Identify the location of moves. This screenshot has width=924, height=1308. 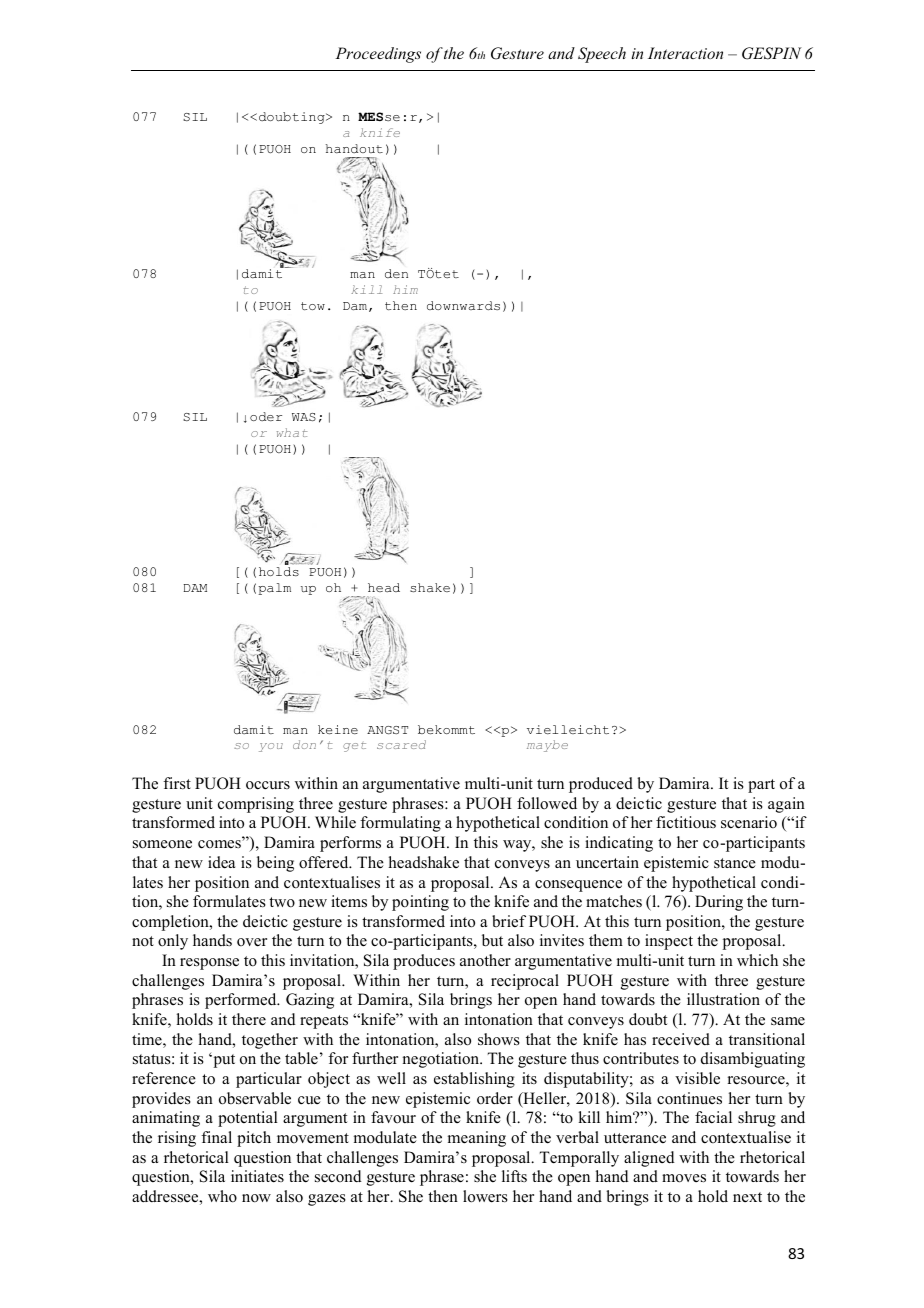
(684, 1178).
